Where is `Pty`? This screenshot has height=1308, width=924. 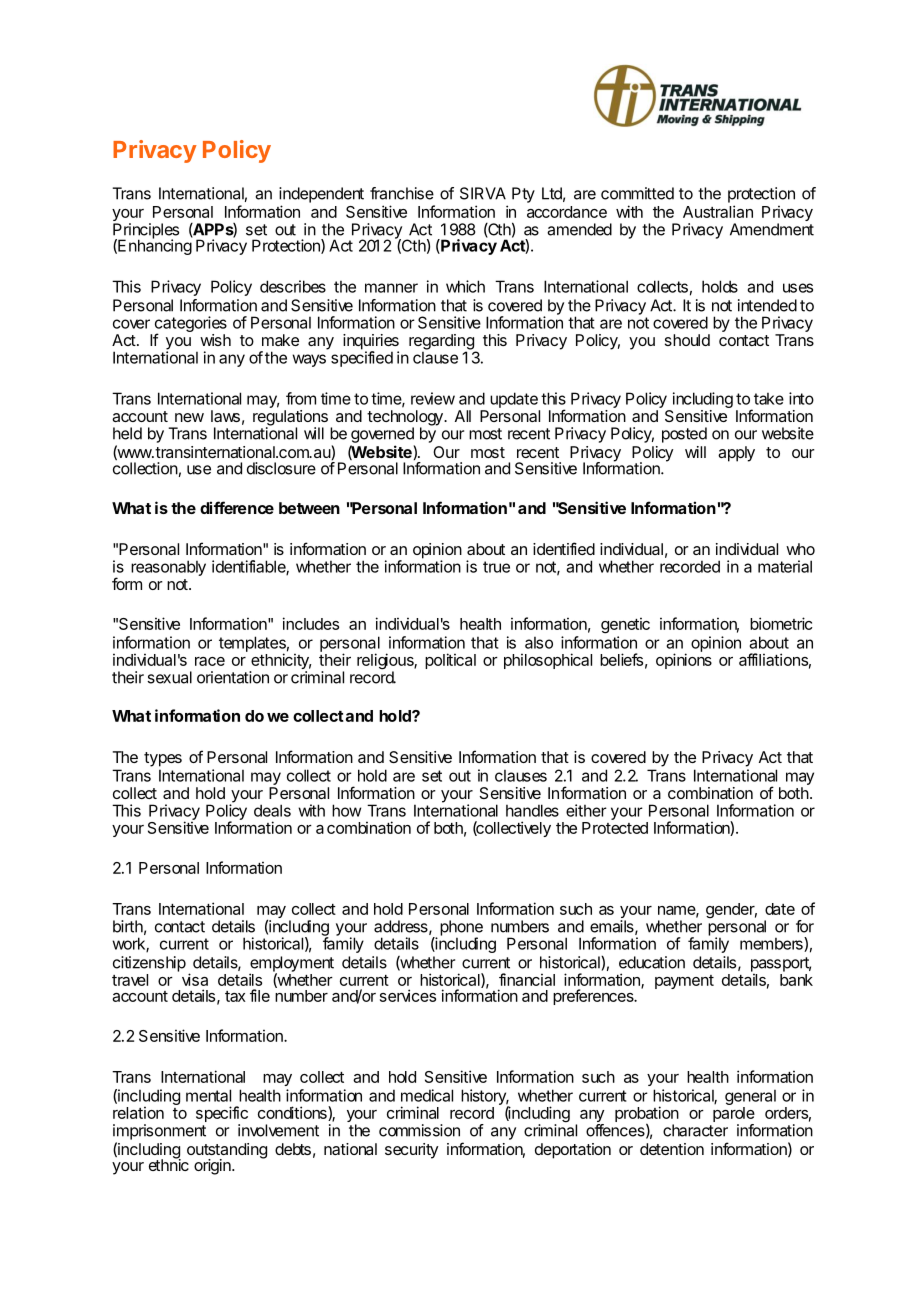
Pty is located at coordinates (523, 195).
